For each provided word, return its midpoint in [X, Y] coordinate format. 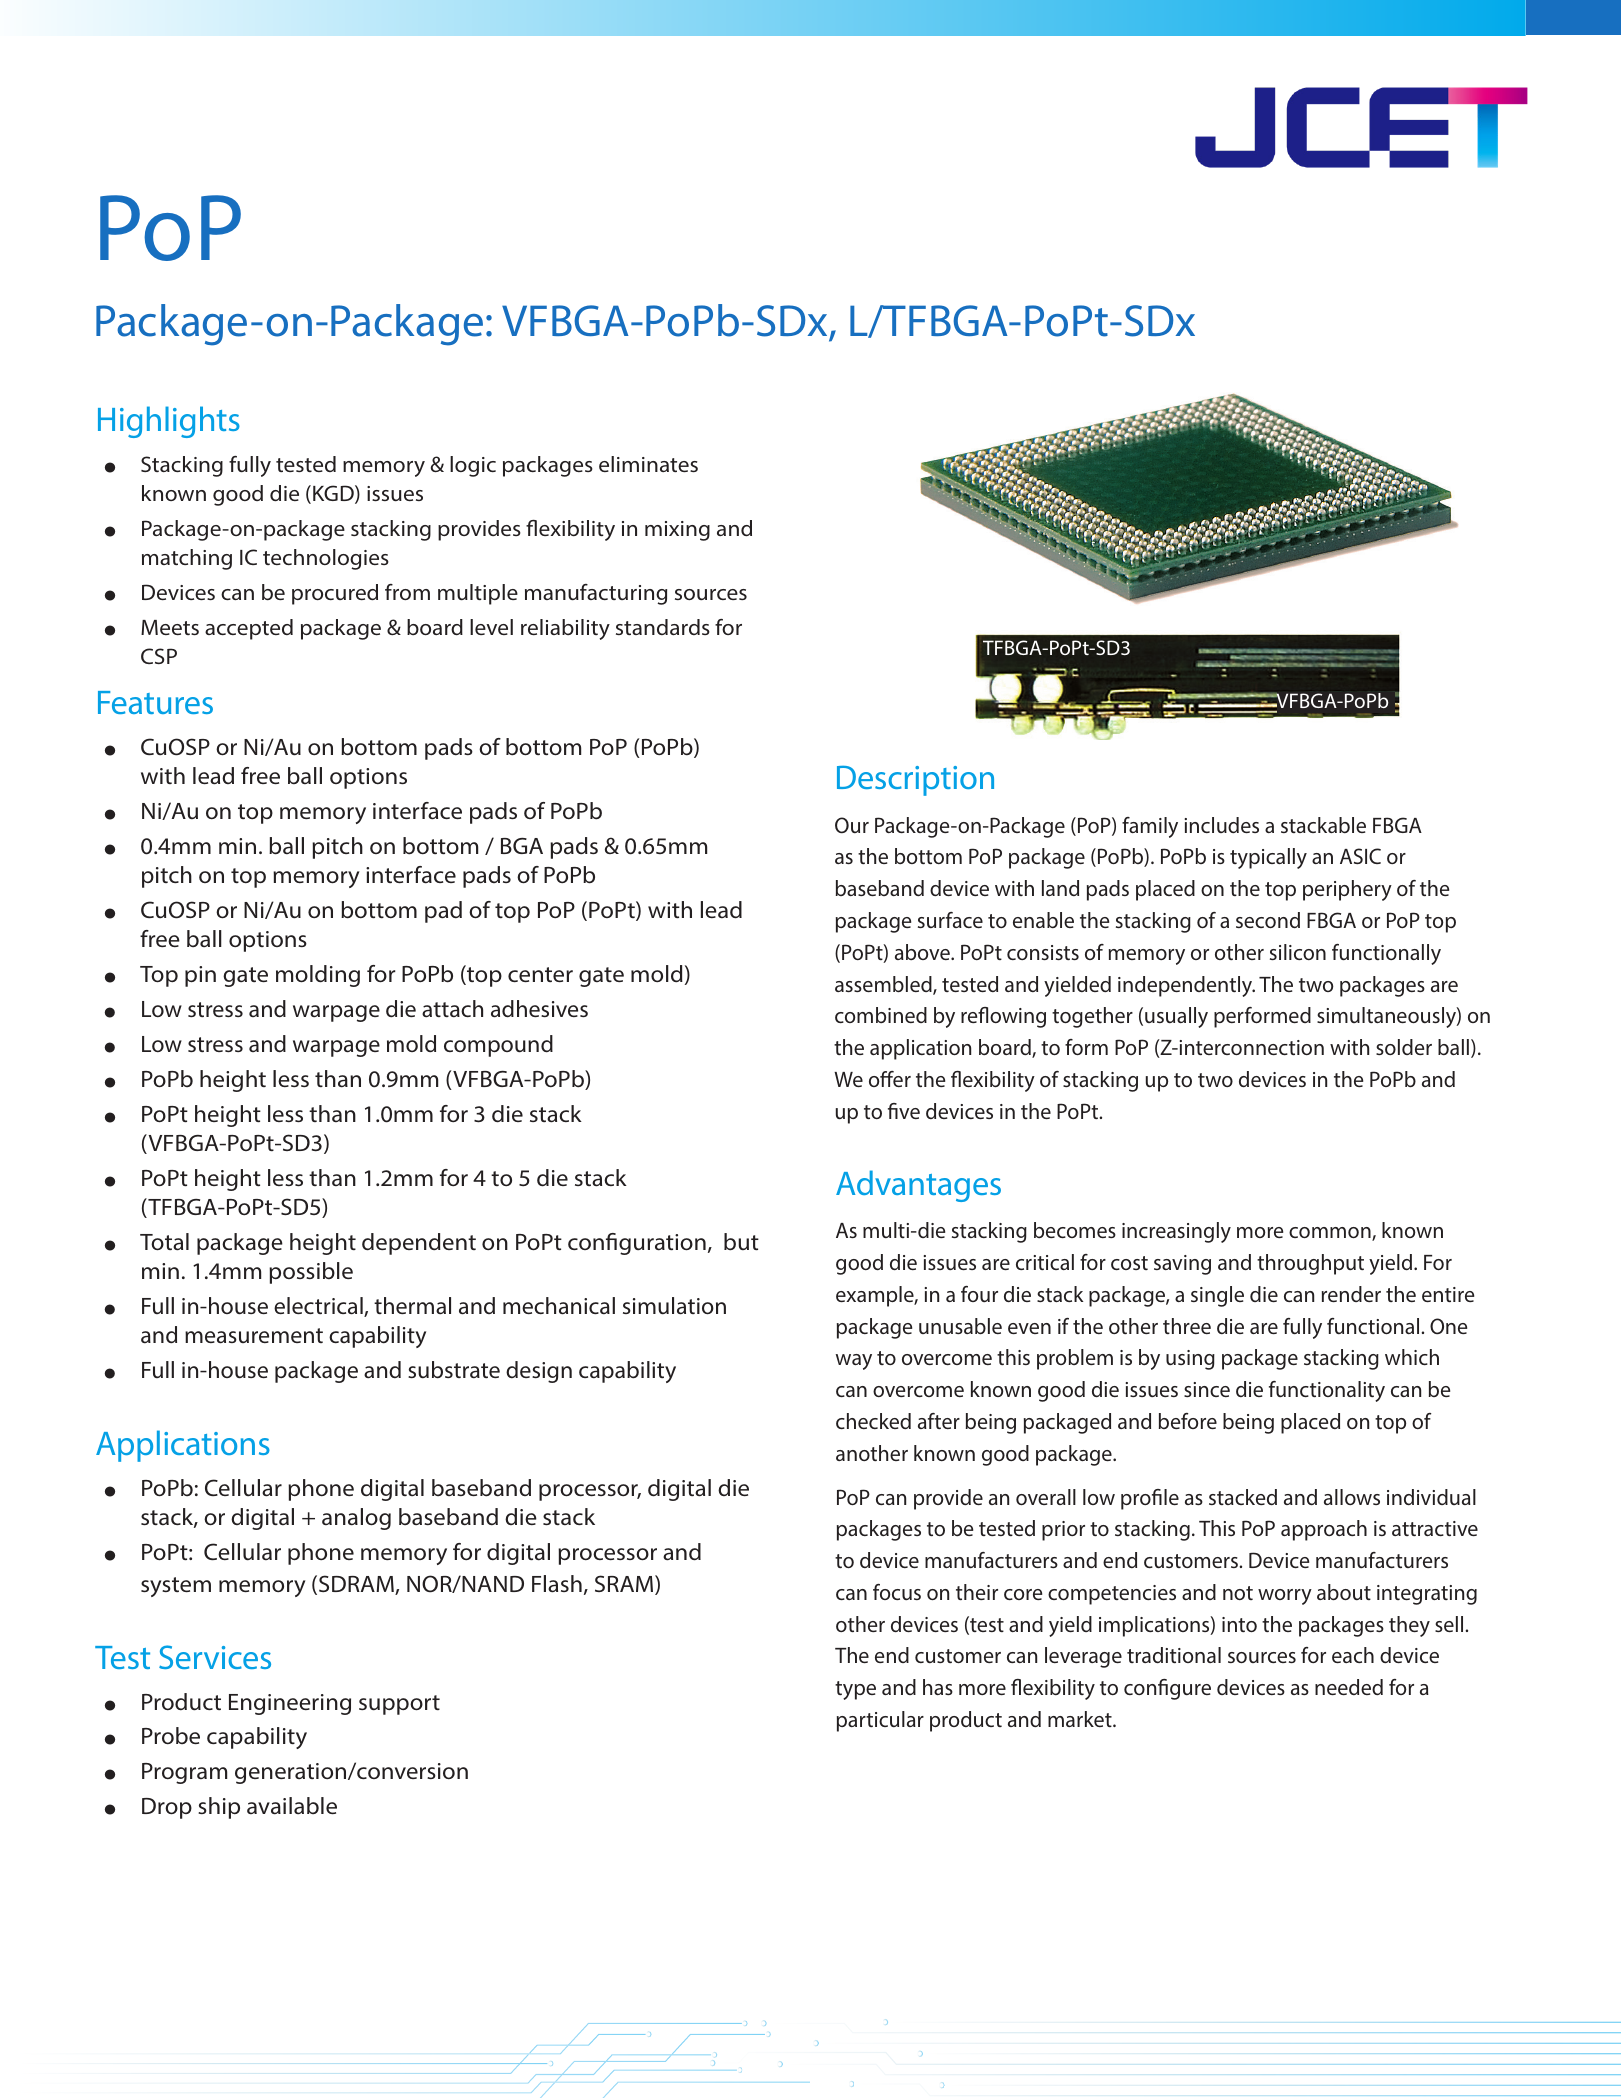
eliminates [648, 464]
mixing [677, 531]
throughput [1310, 1264]
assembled [884, 985]
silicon [1298, 952]
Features [155, 702]
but [741, 1242]
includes [1222, 825]
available [292, 1806]
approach [1324, 1530]
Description [915, 781]
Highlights [169, 422]
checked [873, 1421]
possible [311, 1273]
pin [200, 976]
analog [356, 1519]
